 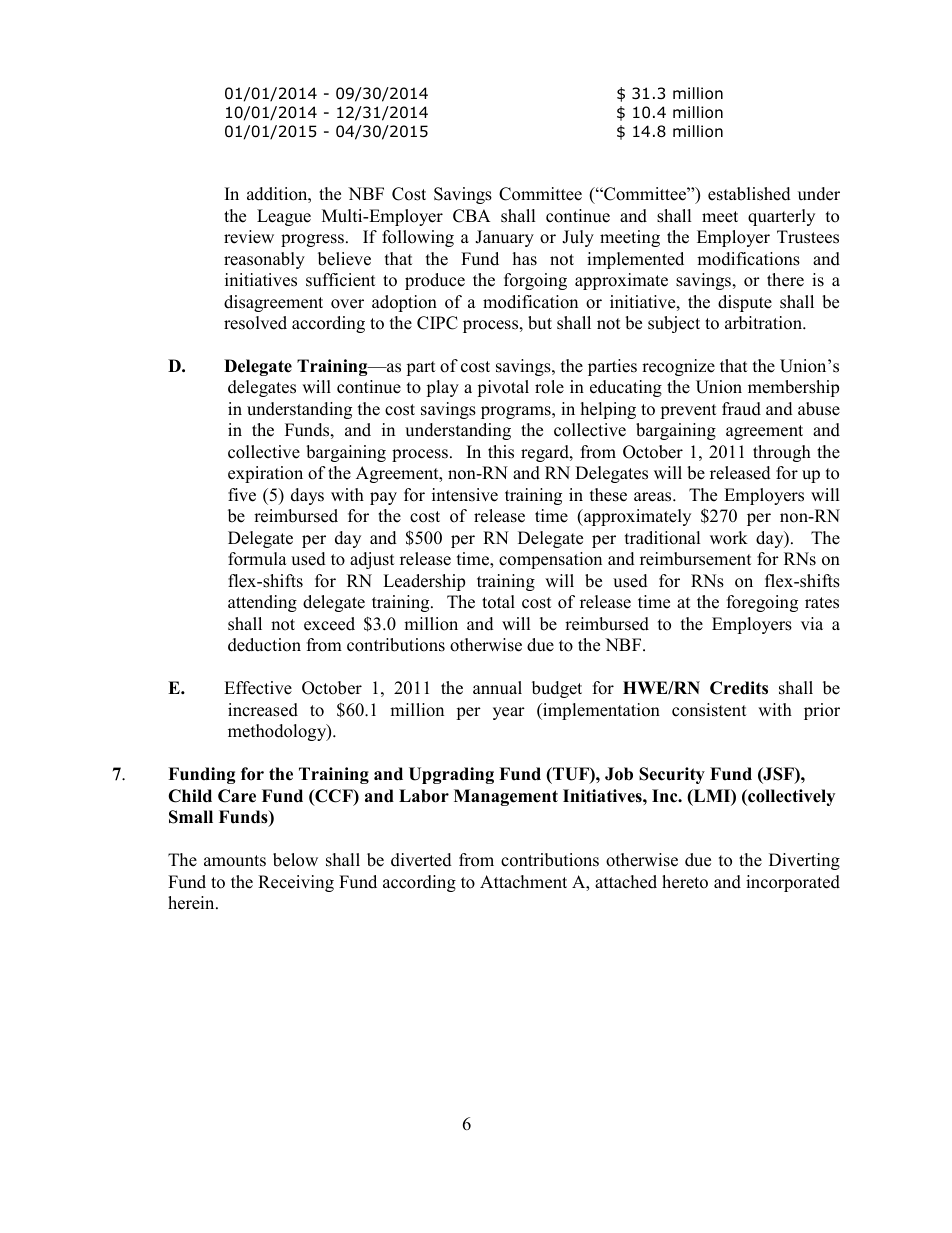 I want to click on Attachment, so click(x=523, y=882).
